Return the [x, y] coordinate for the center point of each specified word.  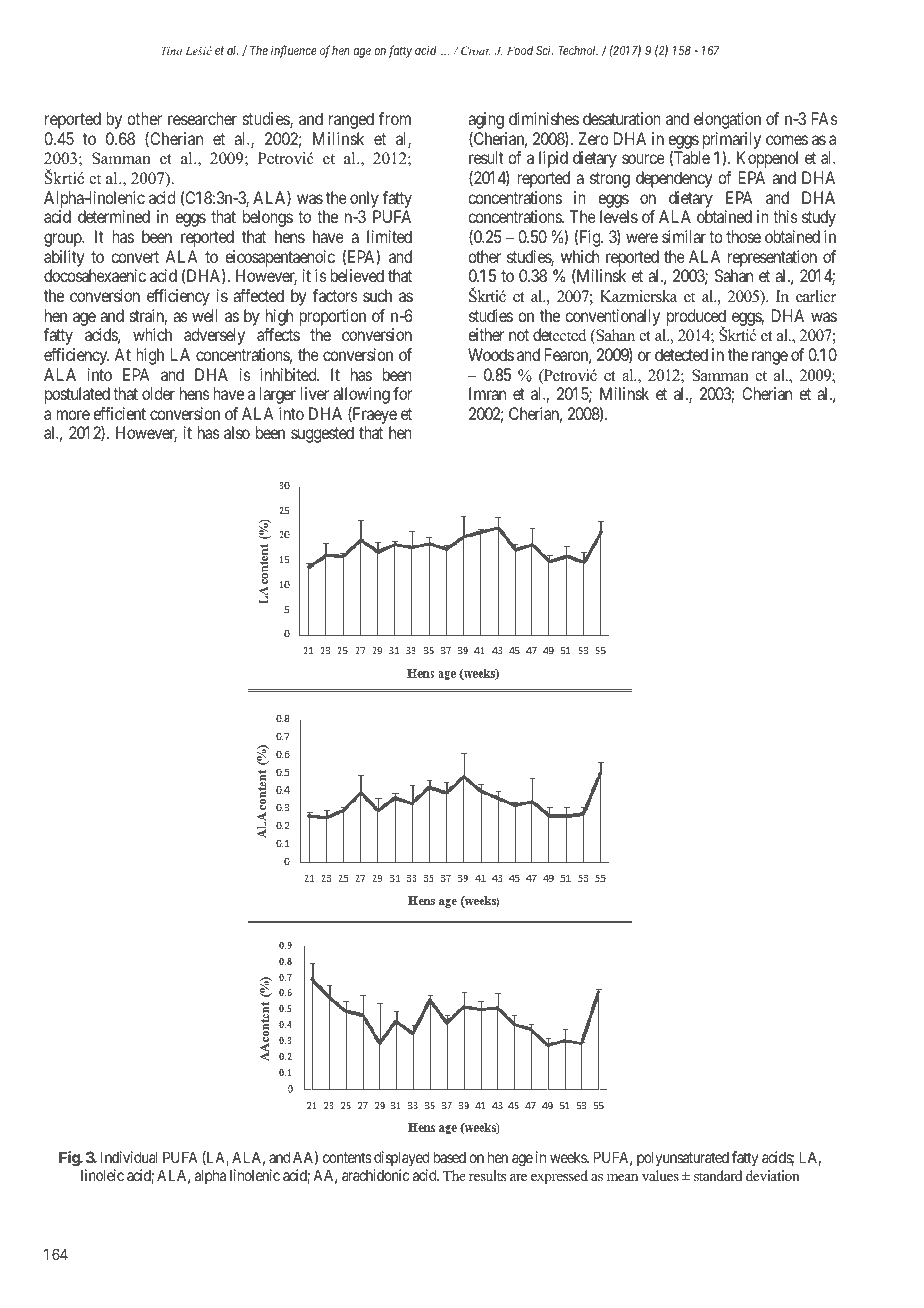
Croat [476, 50]
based [450, 1157]
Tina [171, 50]
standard [718, 1175]
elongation [727, 120]
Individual [129, 1157]
